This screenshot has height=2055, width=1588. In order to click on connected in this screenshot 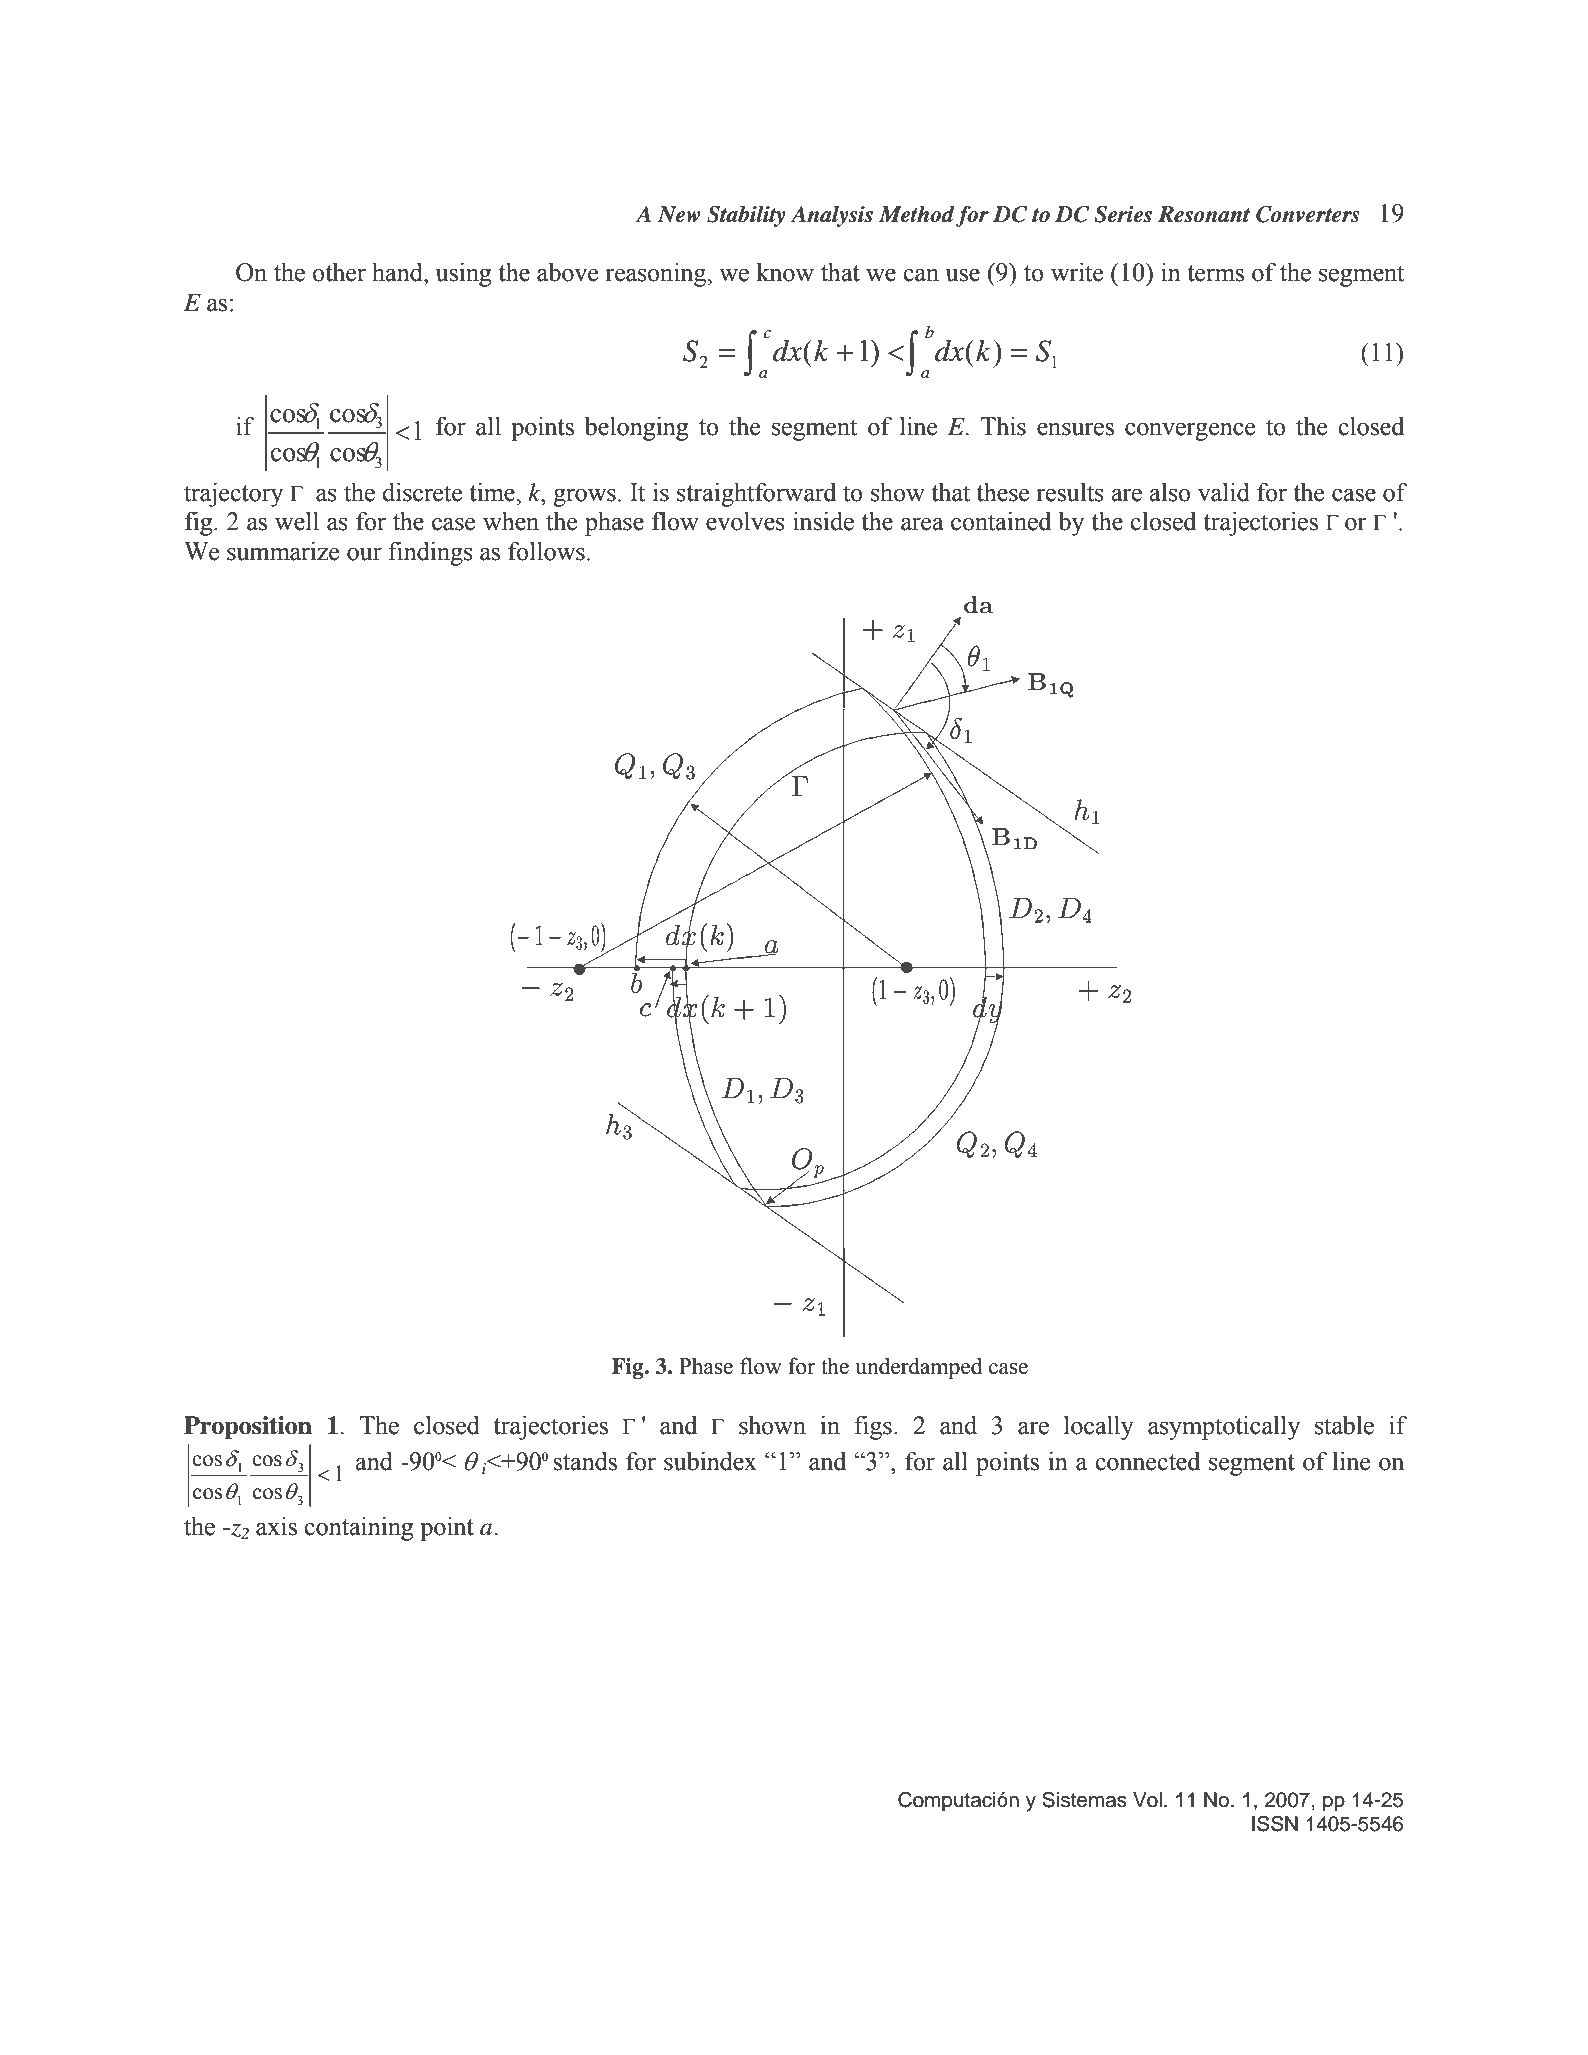, I will do `click(1147, 1461)`.
